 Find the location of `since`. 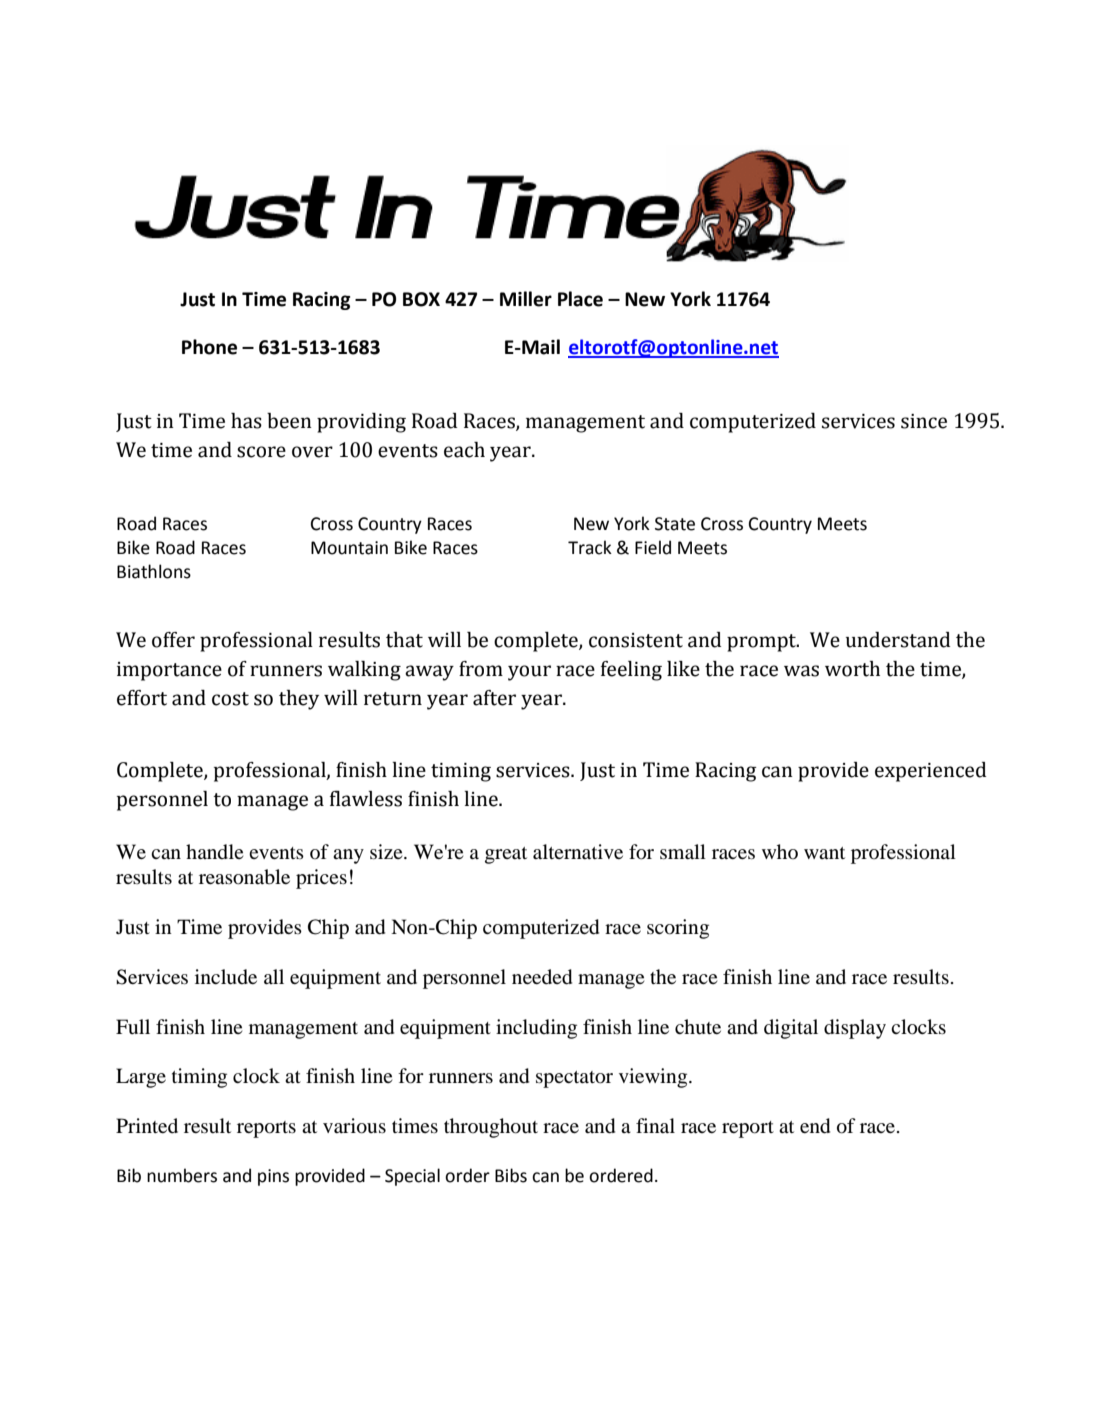

since is located at coordinates (924, 421).
